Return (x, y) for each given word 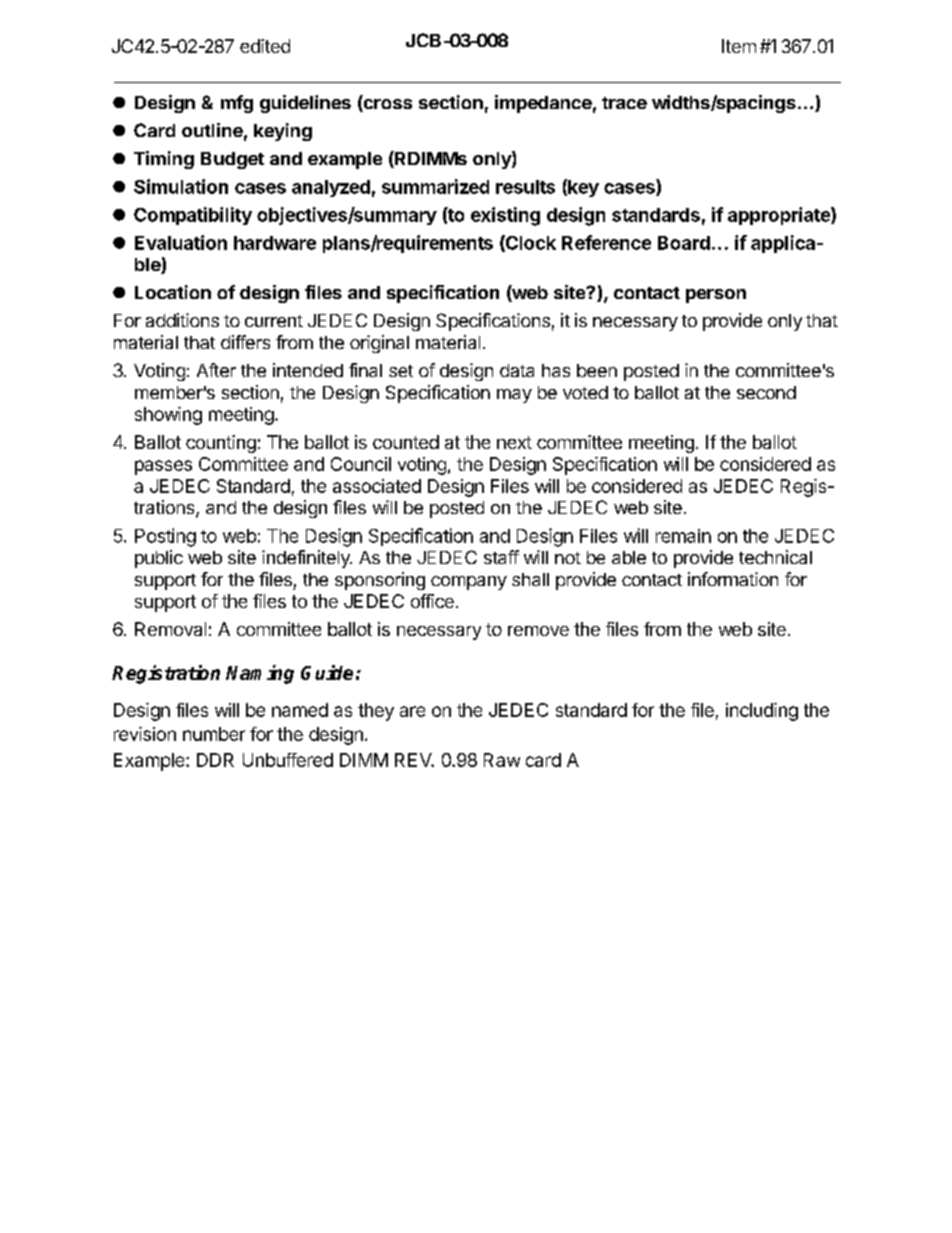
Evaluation (181, 242)
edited (265, 46)
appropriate (780, 216)
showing (168, 416)
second (766, 392)
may (514, 396)
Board (684, 243)
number (214, 734)
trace (624, 103)
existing (505, 216)
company (469, 583)
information (733, 579)
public (159, 559)
